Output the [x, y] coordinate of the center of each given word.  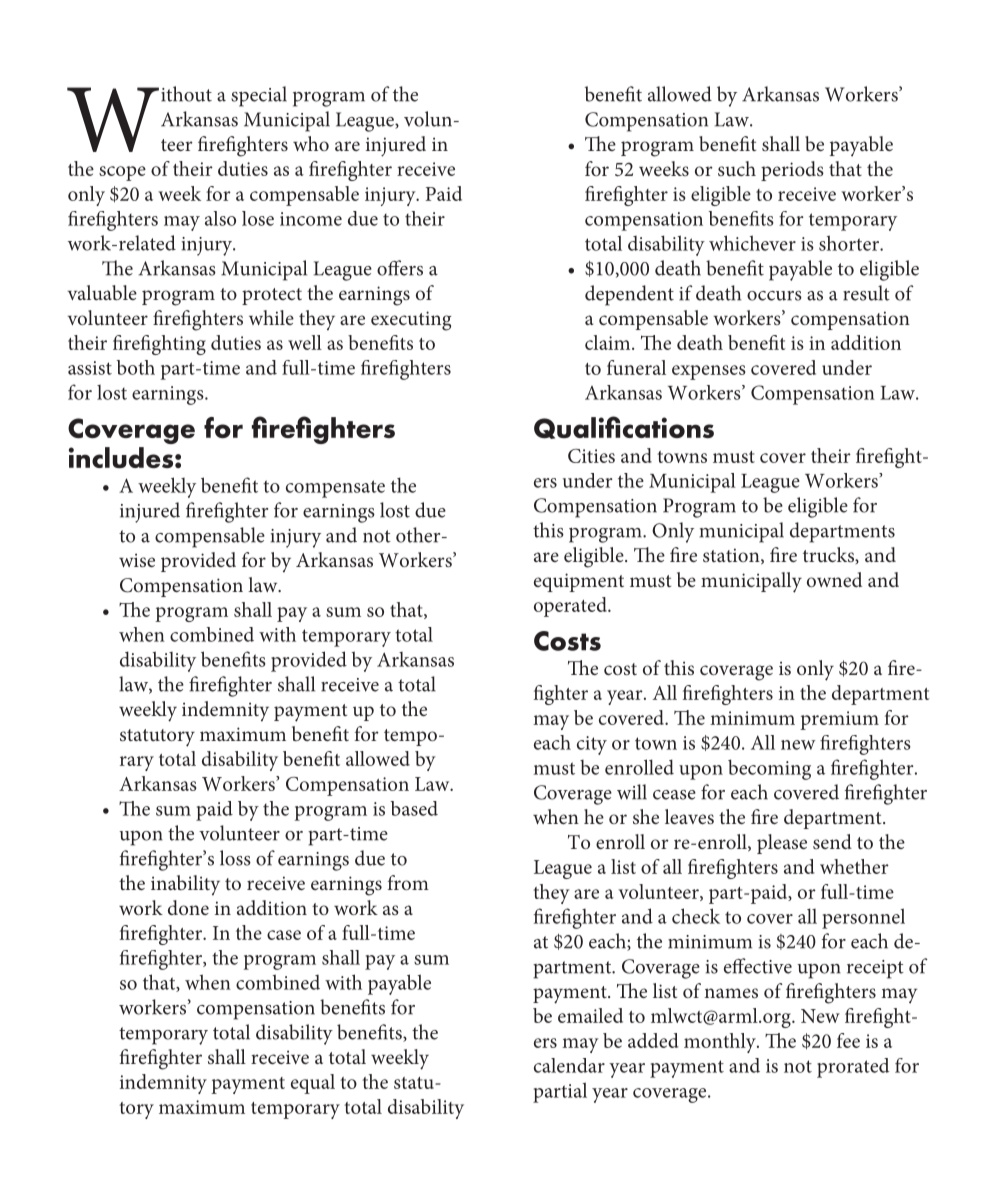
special [259, 96]
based [414, 808]
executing [411, 321]
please [782, 844]
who [311, 143]
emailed [590, 1015]
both [136, 367]
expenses [709, 372]
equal [313, 1084]
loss [235, 858]
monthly [721, 1043]
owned [834, 579]
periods [792, 171]
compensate [335, 489]
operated [571, 607]
